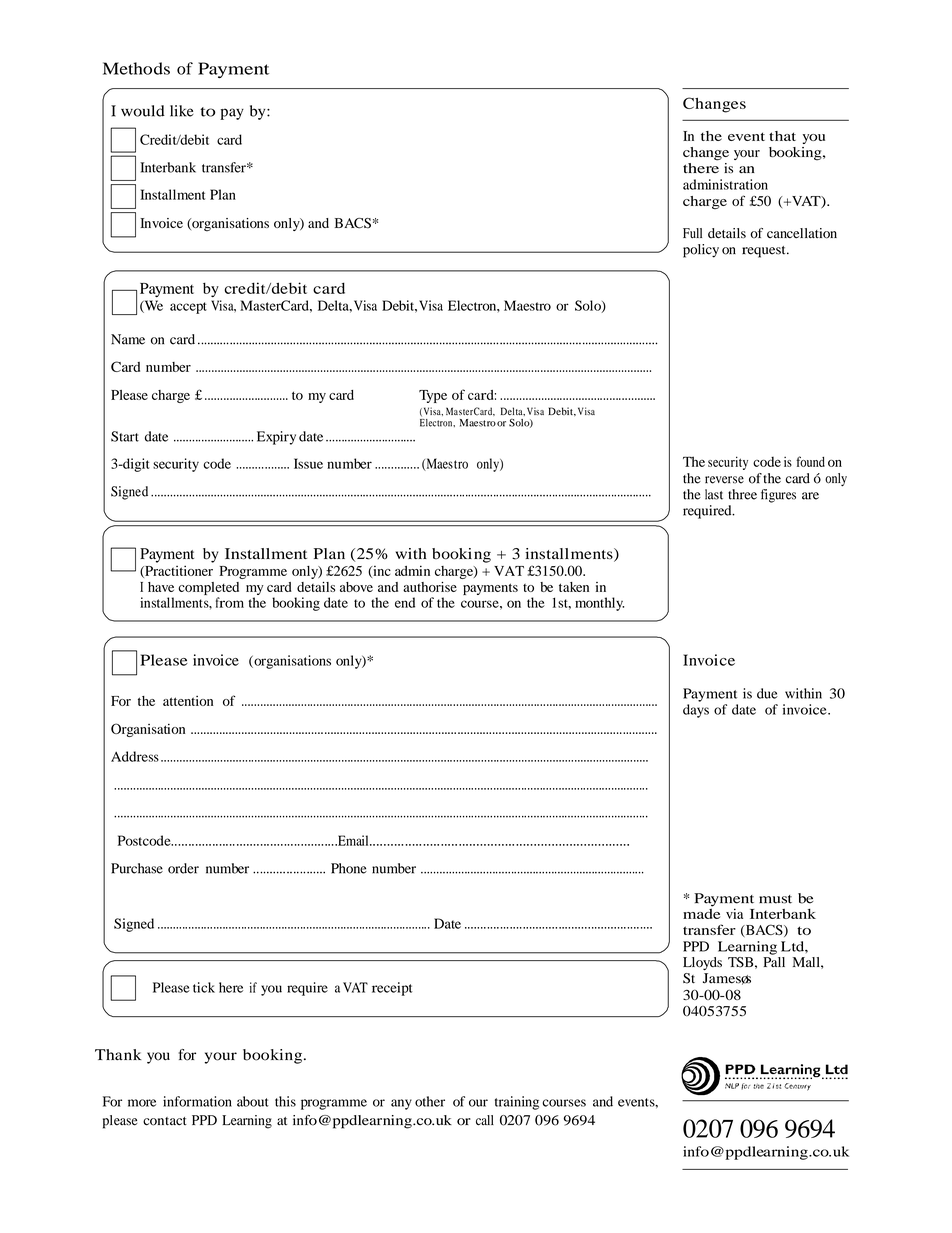 This document has width=952, height=1233. I want to click on like, so click(182, 111).
